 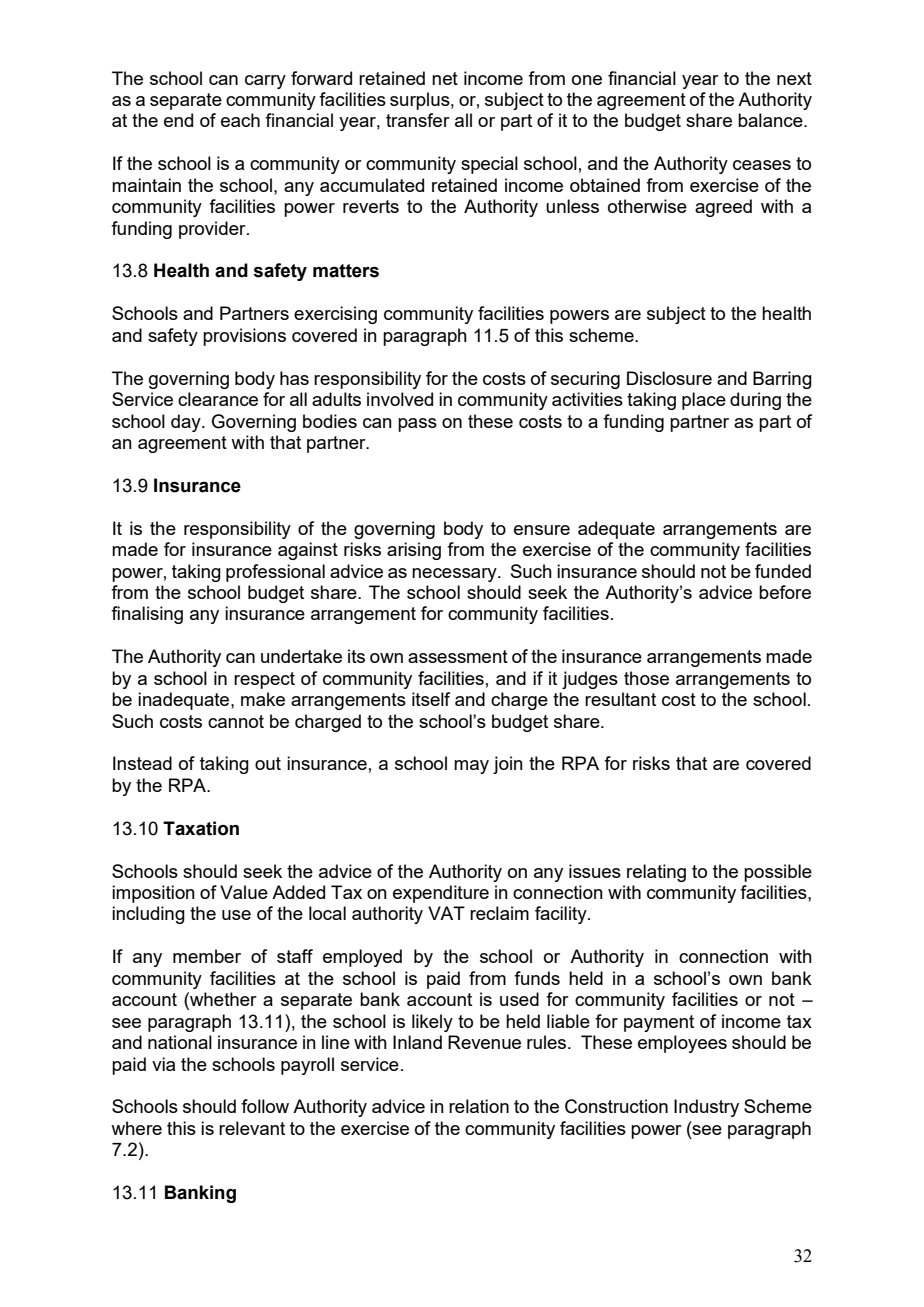 I want to click on each, so click(x=240, y=120).
